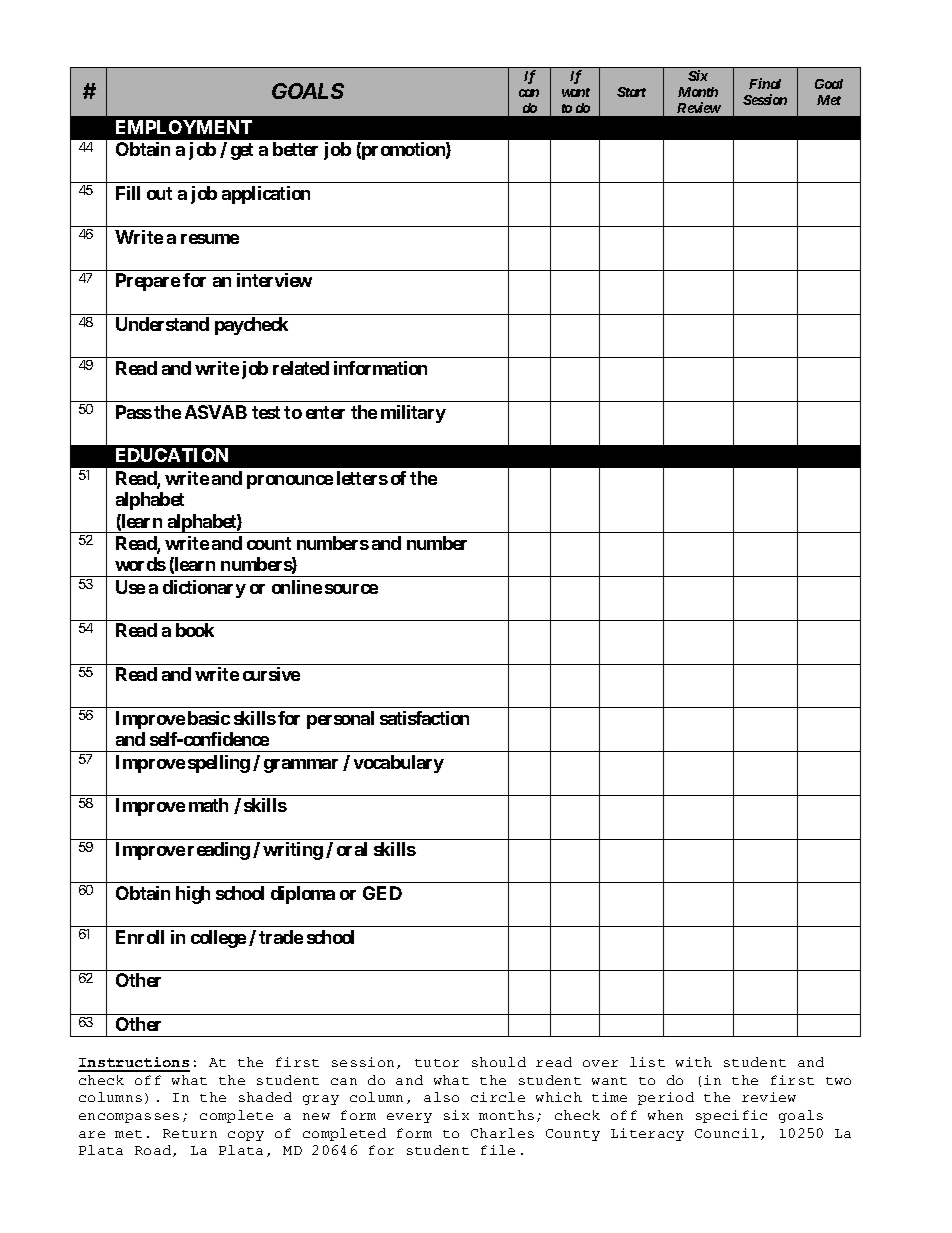  I want to click on math, so click(208, 805).
